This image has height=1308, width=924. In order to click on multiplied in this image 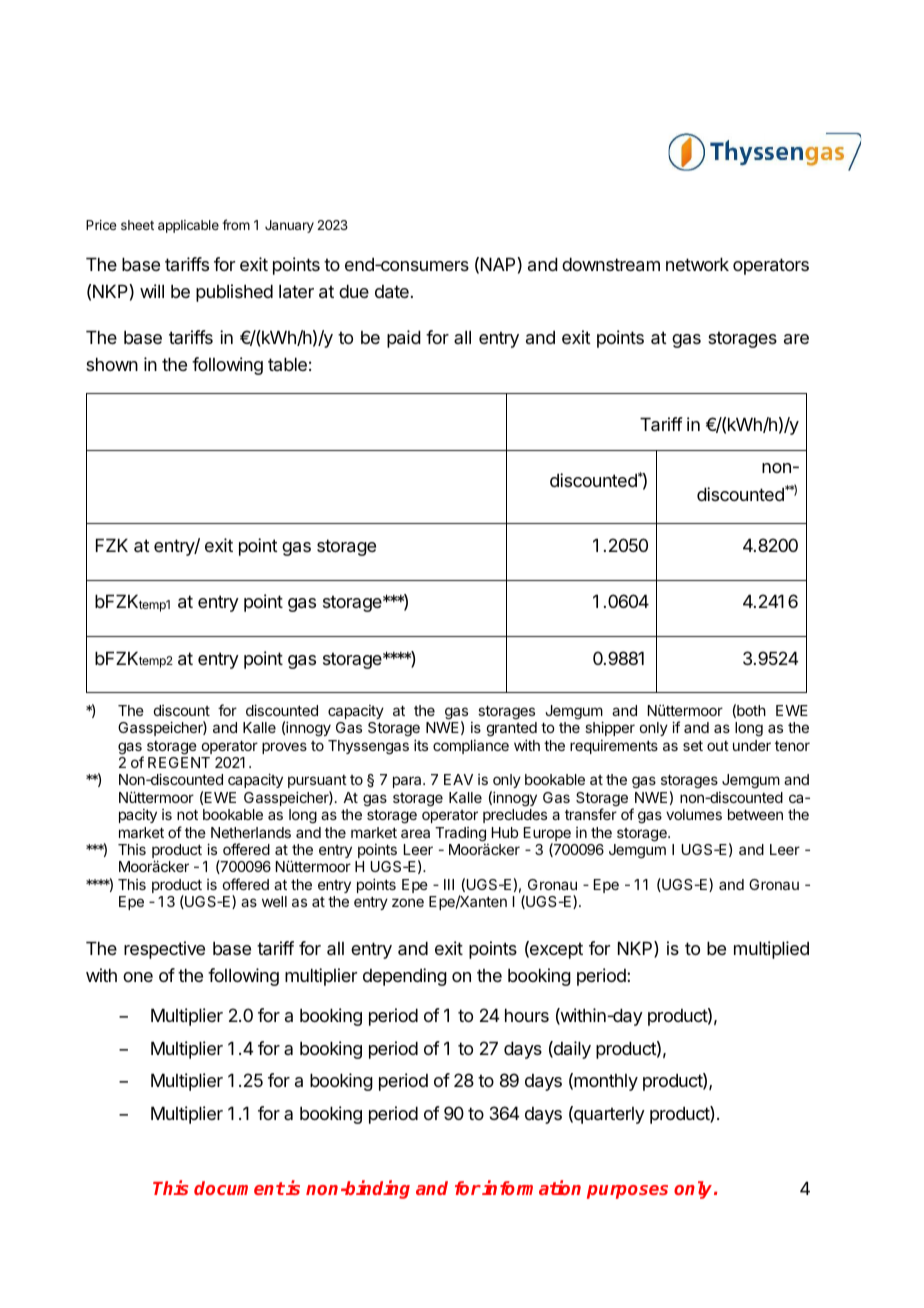, I will do `click(771, 950)`.
